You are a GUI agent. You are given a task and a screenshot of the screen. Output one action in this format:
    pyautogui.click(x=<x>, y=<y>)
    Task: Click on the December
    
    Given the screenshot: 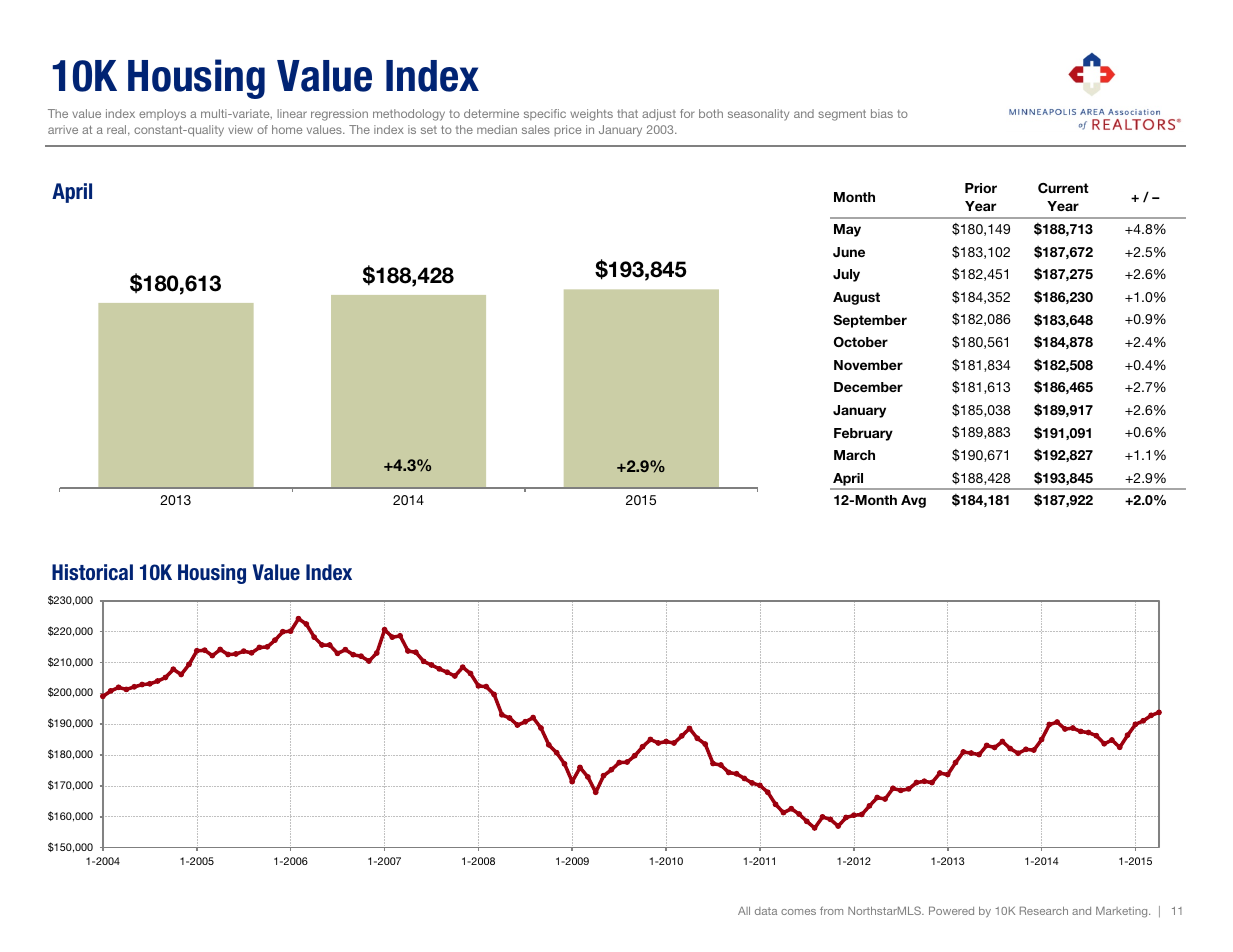 What is the action you would take?
    pyautogui.click(x=868, y=387)
